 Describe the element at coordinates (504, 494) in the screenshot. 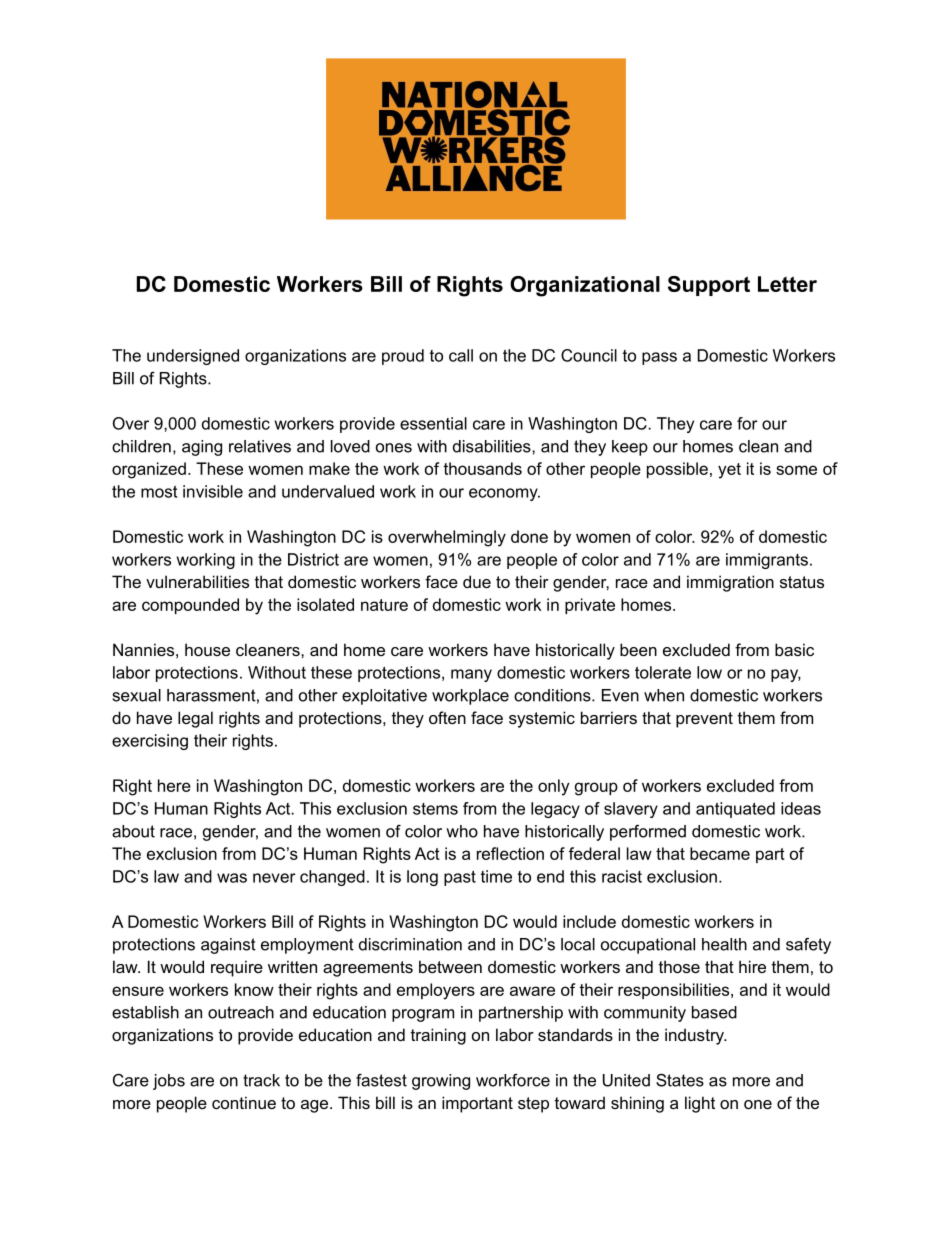

I see `economy` at that location.
